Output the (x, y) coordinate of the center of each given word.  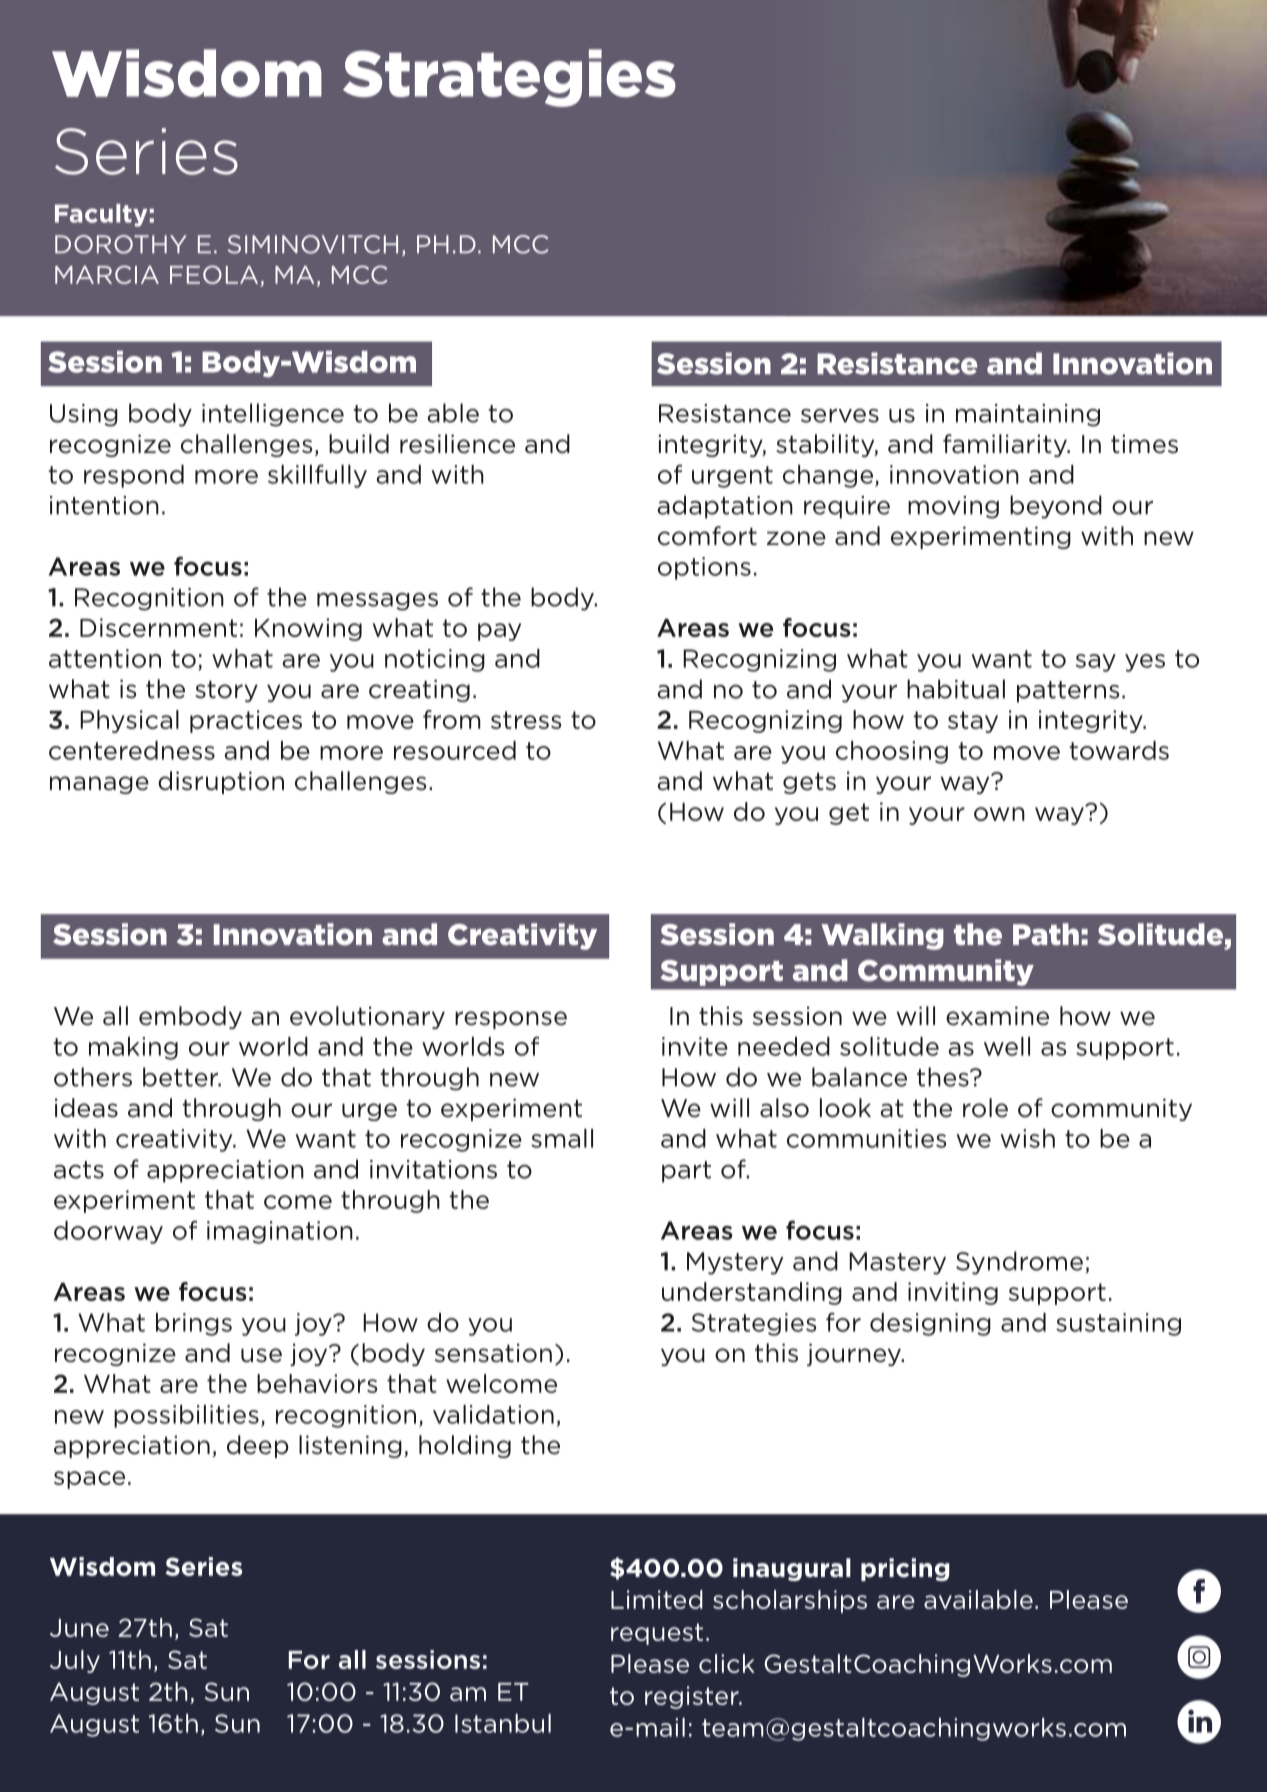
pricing (905, 1569)
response (511, 1020)
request (657, 1634)
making (133, 1048)
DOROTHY (121, 244)
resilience (457, 444)
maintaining (1028, 415)
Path (1046, 934)
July (75, 1661)
